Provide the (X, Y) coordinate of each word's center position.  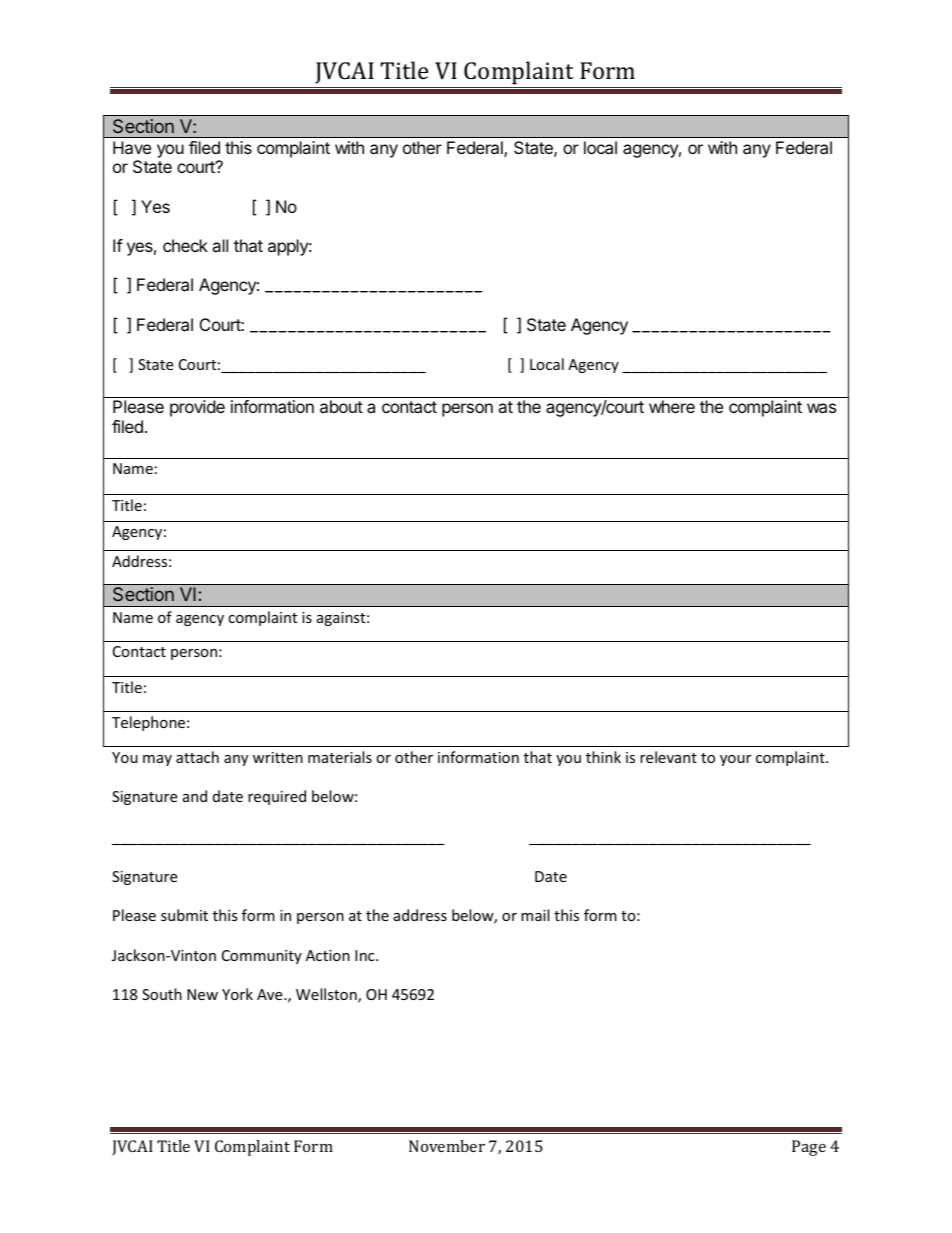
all (220, 245)
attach (197, 757)
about (341, 406)
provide (197, 408)
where (672, 406)
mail (535, 915)
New (202, 994)
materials (340, 757)
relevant (668, 757)
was (821, 408)
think (603, 757)
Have (132, 147)
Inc (366, 955)
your (735, 760)
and (195, 796)
